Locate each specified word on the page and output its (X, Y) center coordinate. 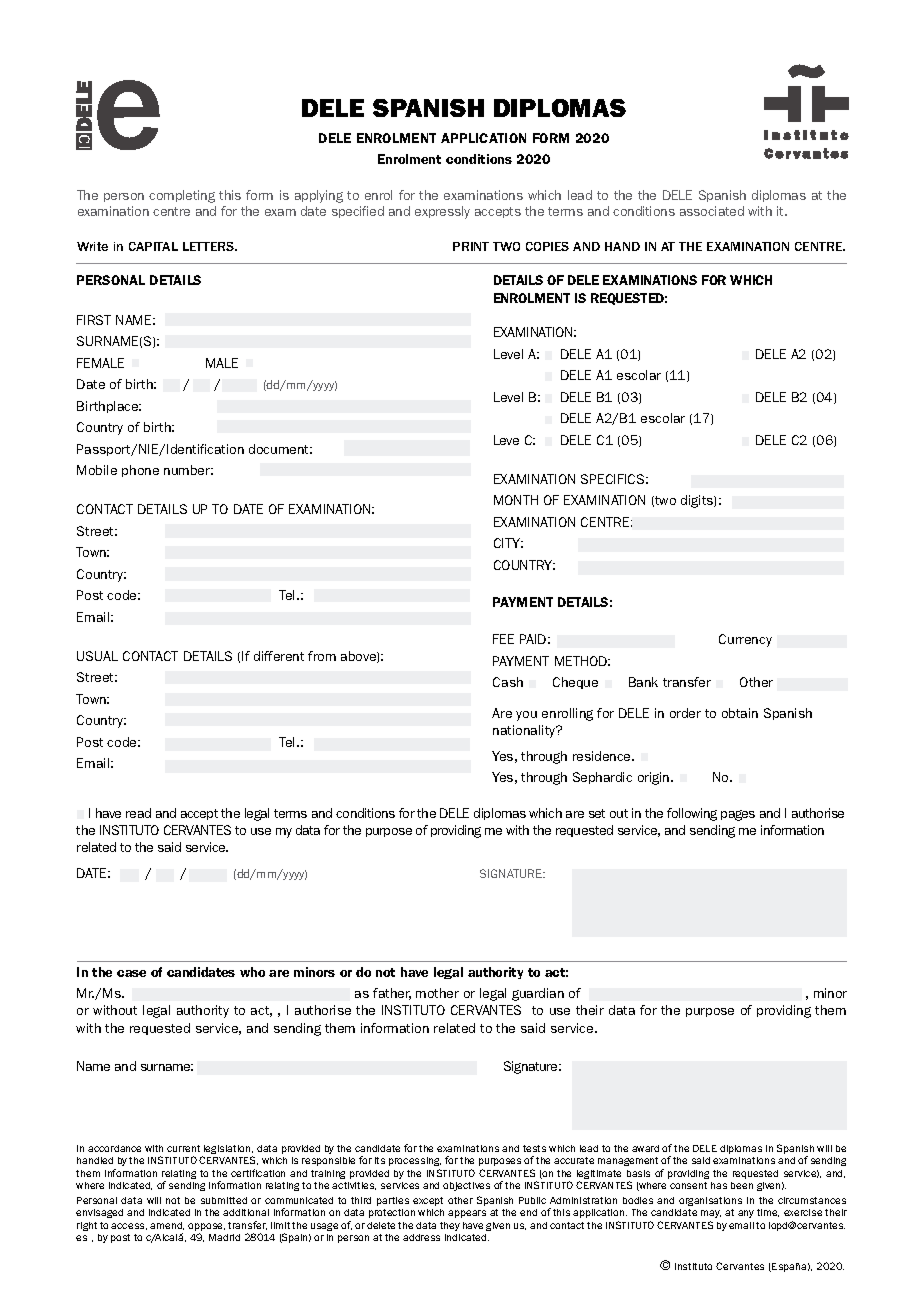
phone (140, 471)
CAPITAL (153, 246)
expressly (442, 212)
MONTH (516, 500)
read (138, 813)
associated (712, 211)
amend (167, 1226)
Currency (745, 640)
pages (738, 815)
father (392, 994)
